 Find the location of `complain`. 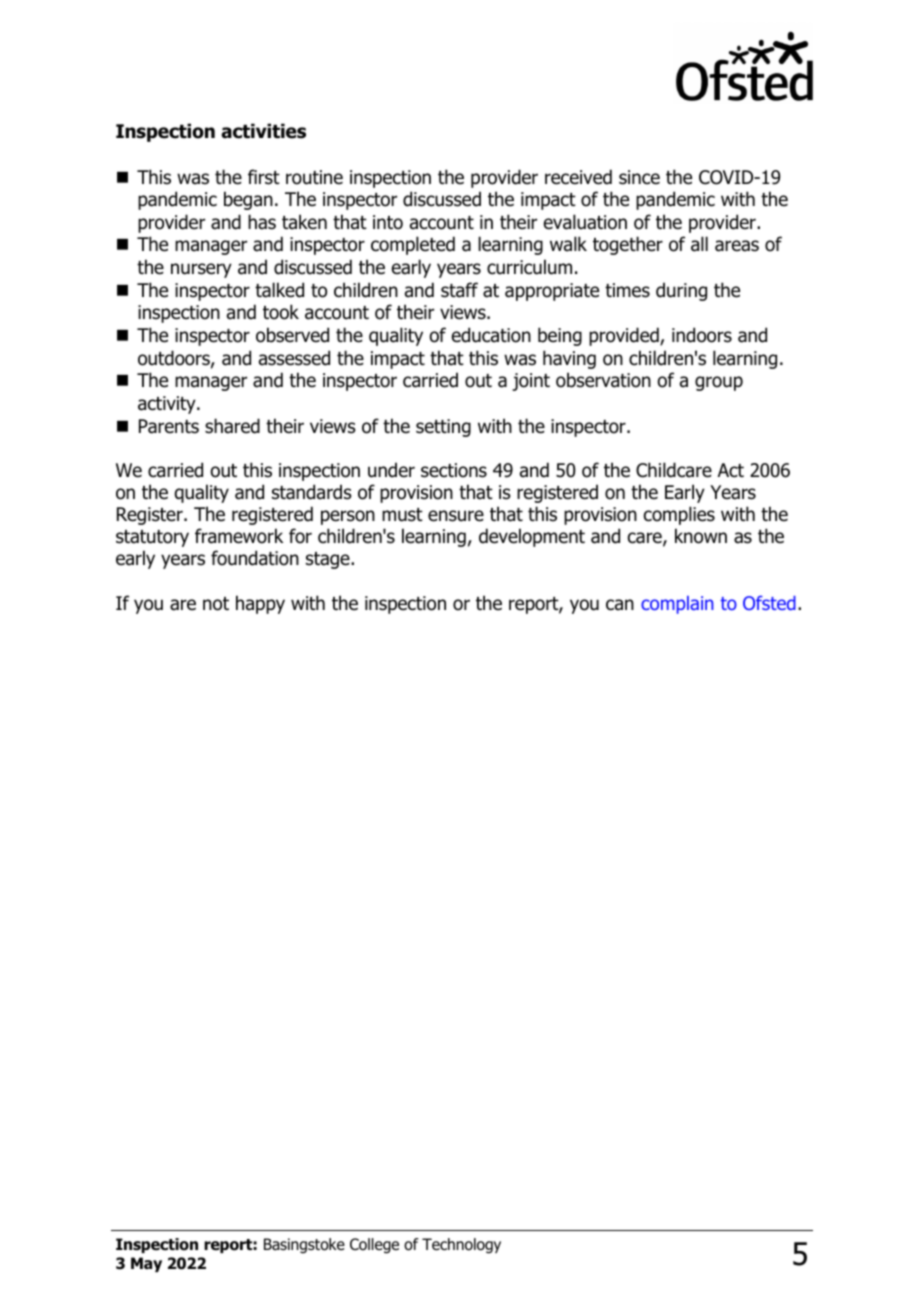

complain is located at coordinates (677, 605).
